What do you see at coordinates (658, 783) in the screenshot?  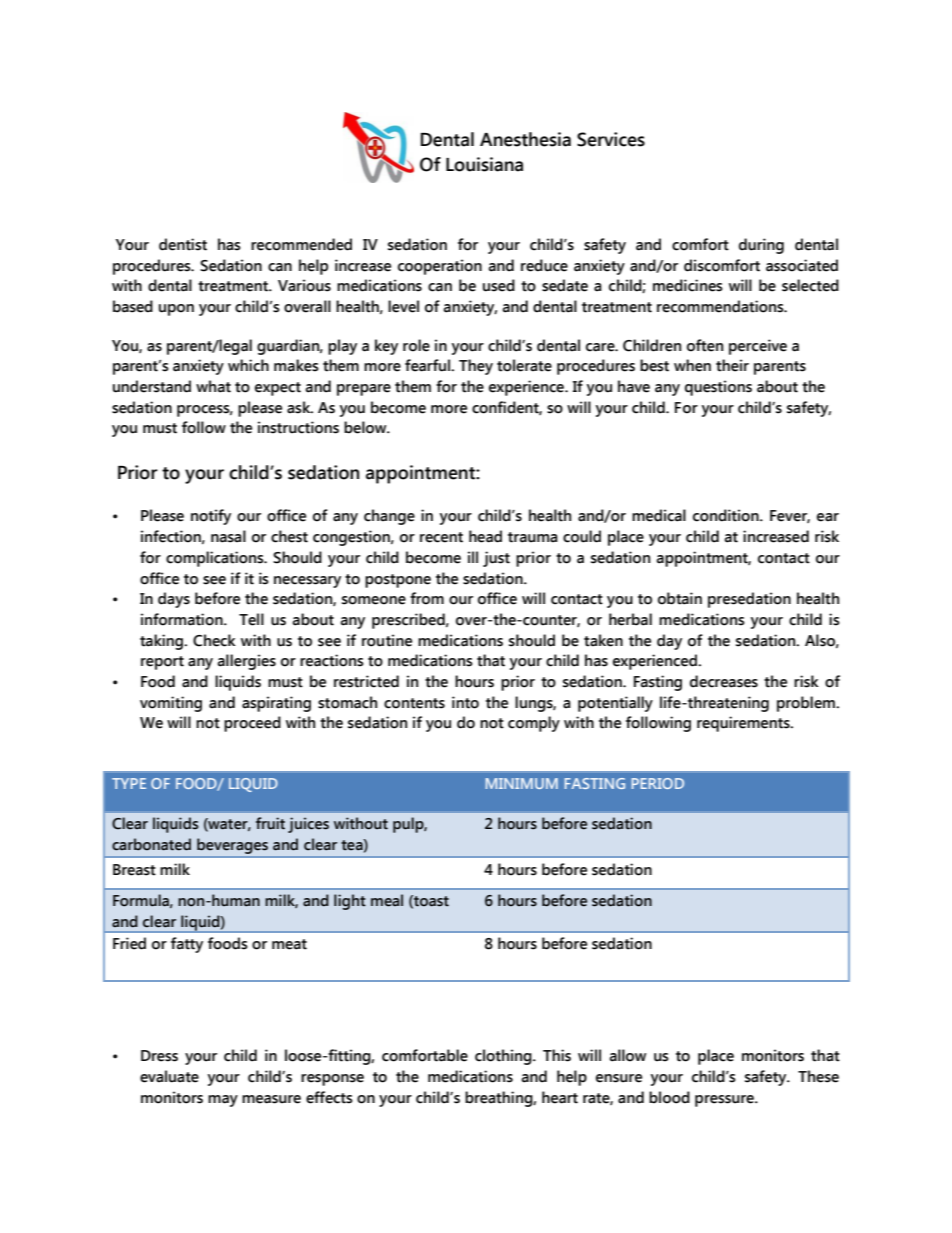 I see `PERIOD` at bounding box center [658, 783].
